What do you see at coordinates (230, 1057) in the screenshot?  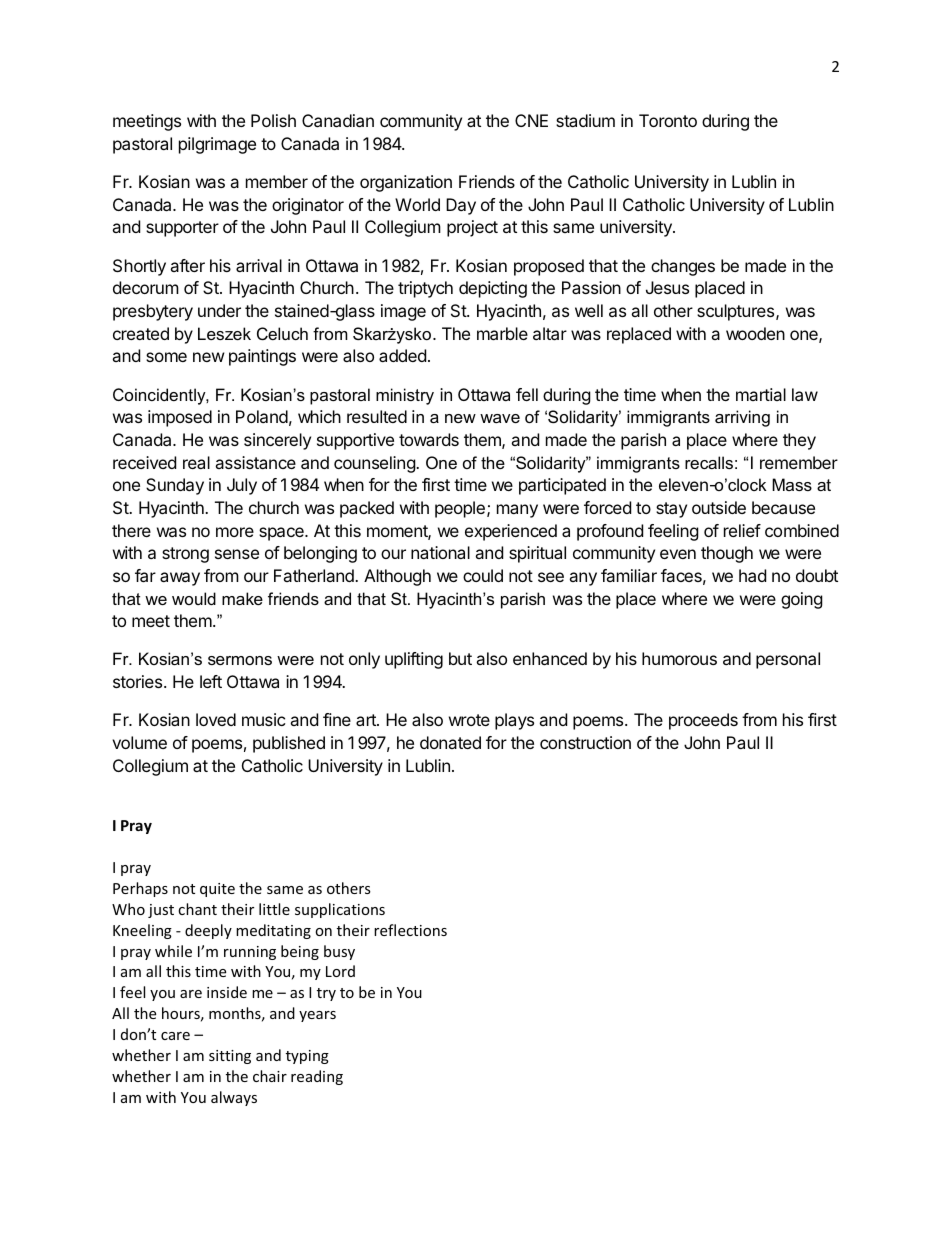 I see `sitting` at bounding box center [230, 1057].
